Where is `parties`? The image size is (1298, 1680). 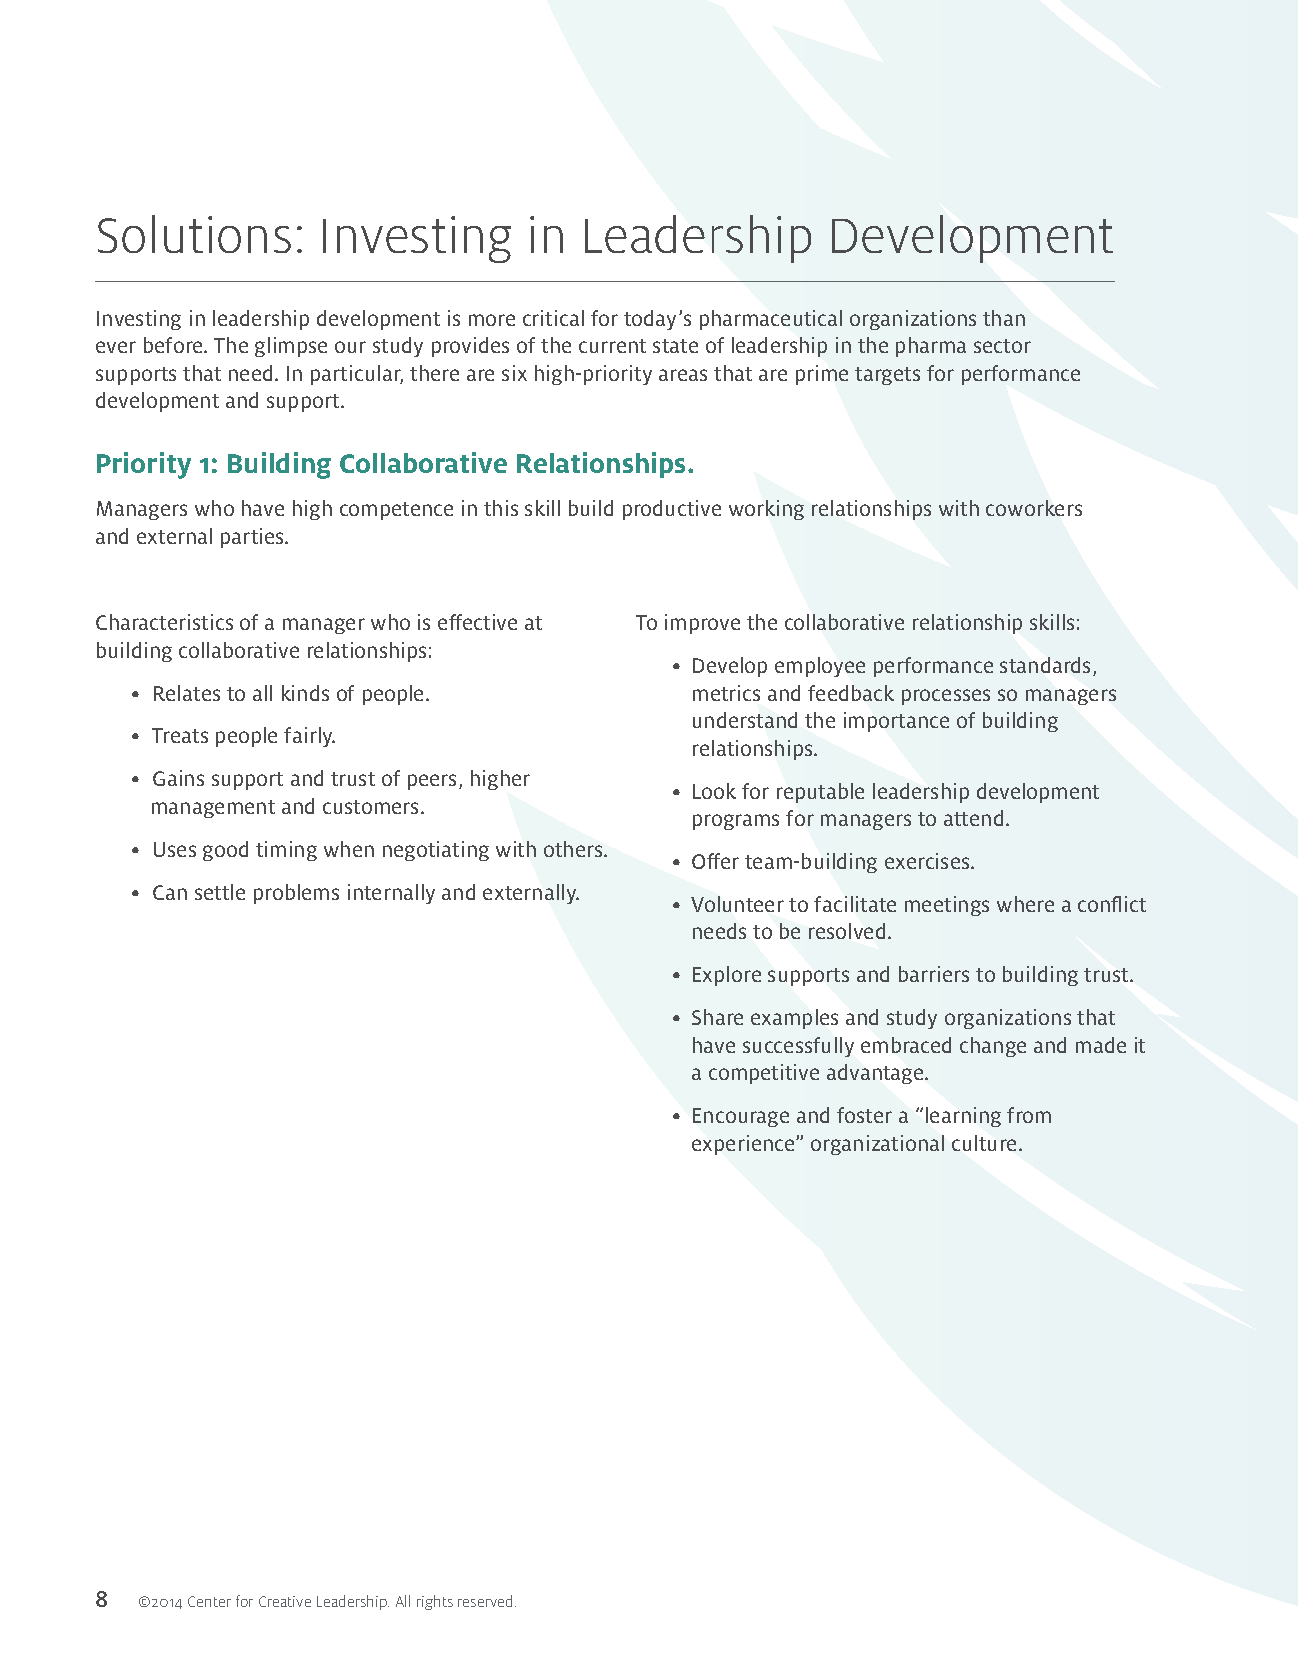
parties is located at coordinates (254, 538).
